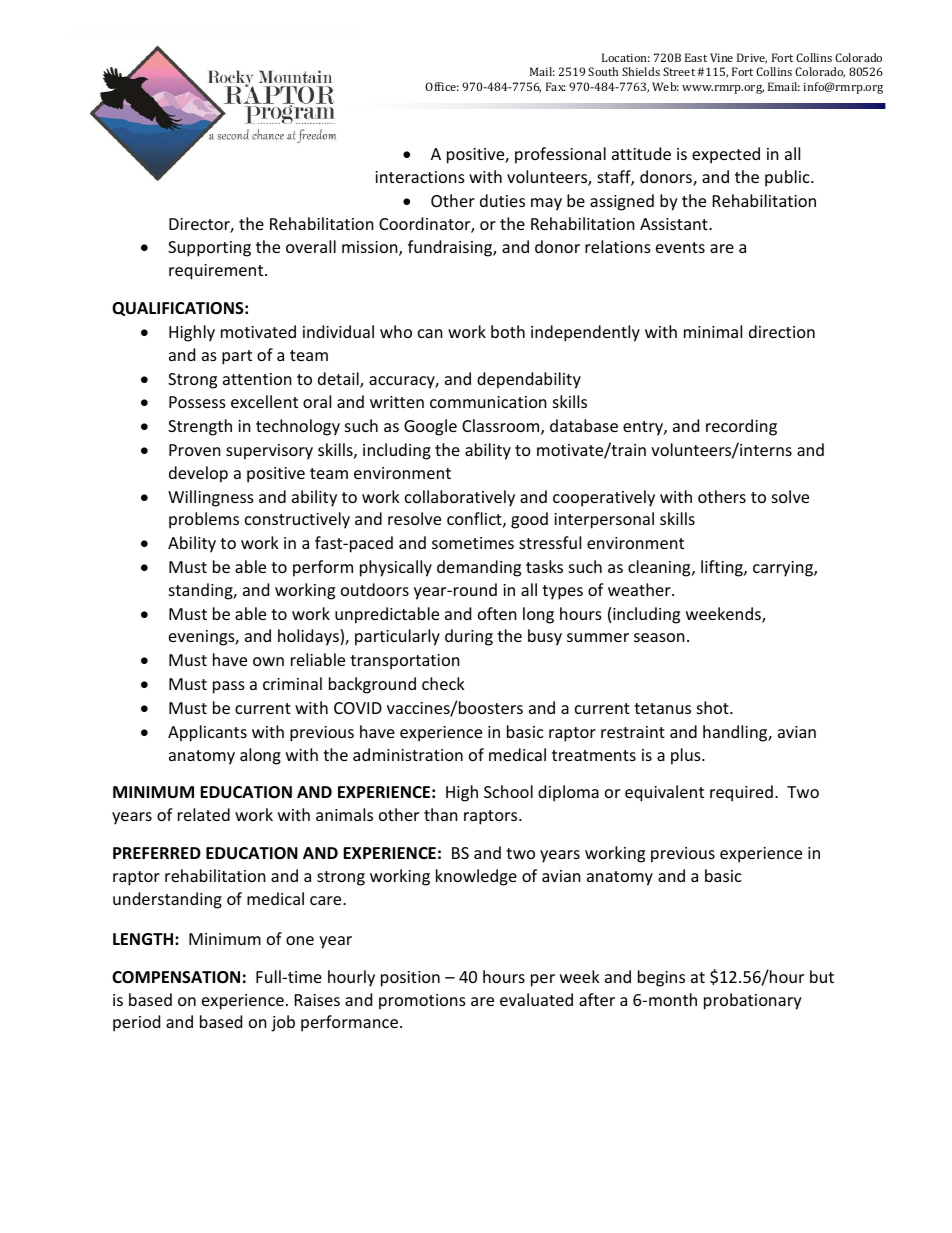 Image resolution: width=952 pixels, height=1233 pixels. I want to click on own, so click(268, 661).
